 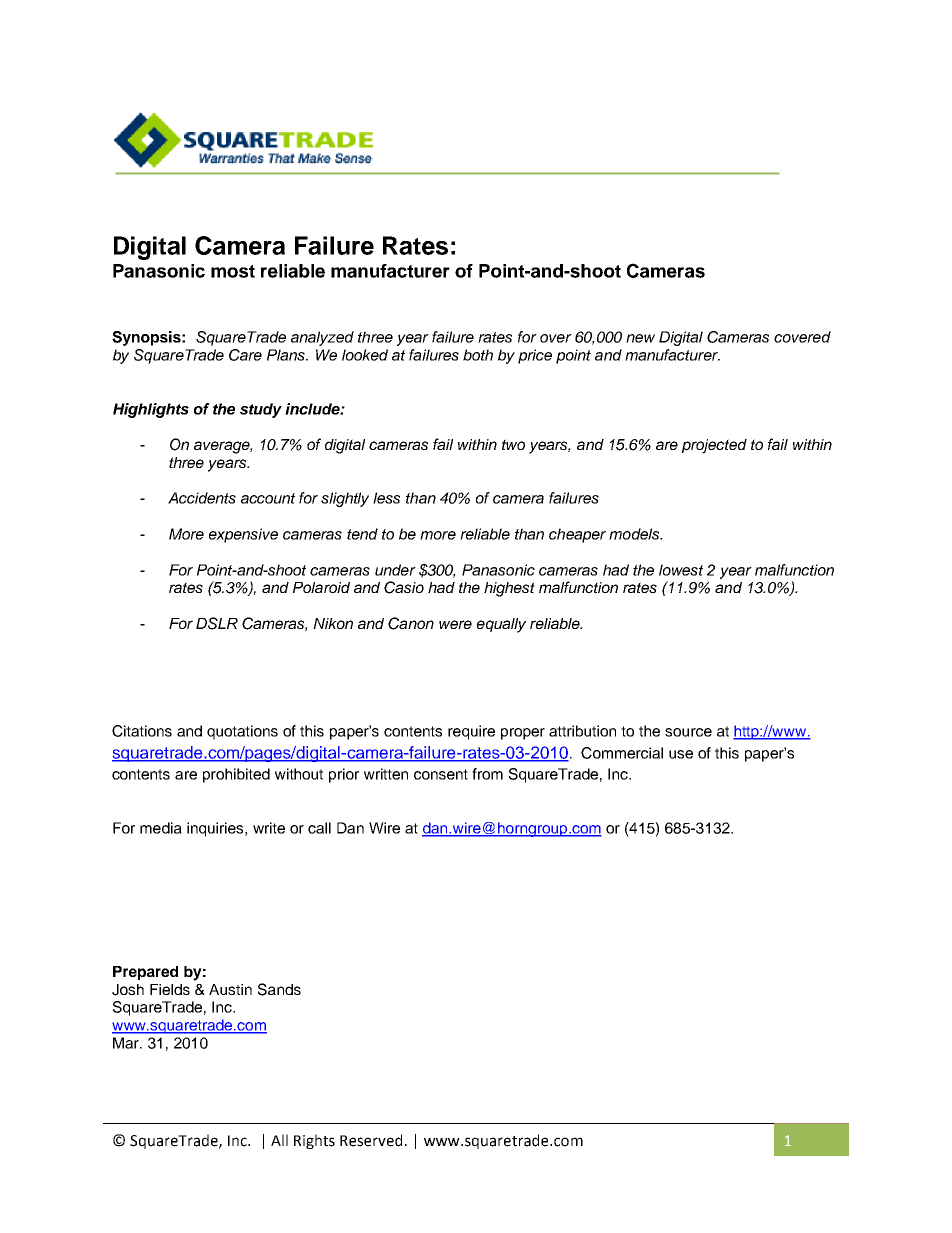 What do you see at coordinates (161, 828) in the image?
I see `media` at bounding box center [161, 828].
